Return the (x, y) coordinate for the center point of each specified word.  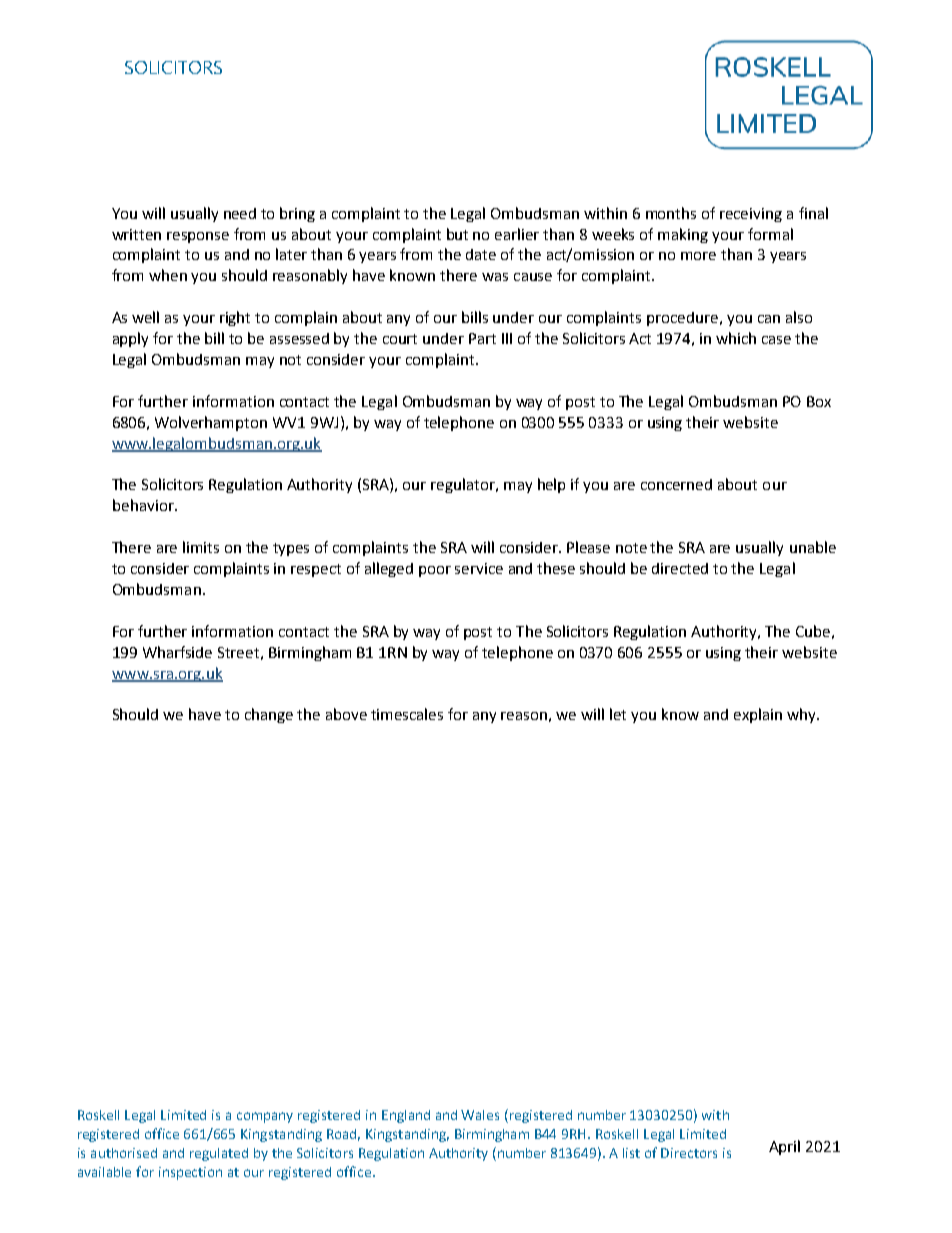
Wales (480, 1115)
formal (770, 234)
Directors (689, 1153)
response (198, 237)
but (457, 234)
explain (758, 715)
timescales (407, 714)
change (269, 715)
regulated (219, 1154)
